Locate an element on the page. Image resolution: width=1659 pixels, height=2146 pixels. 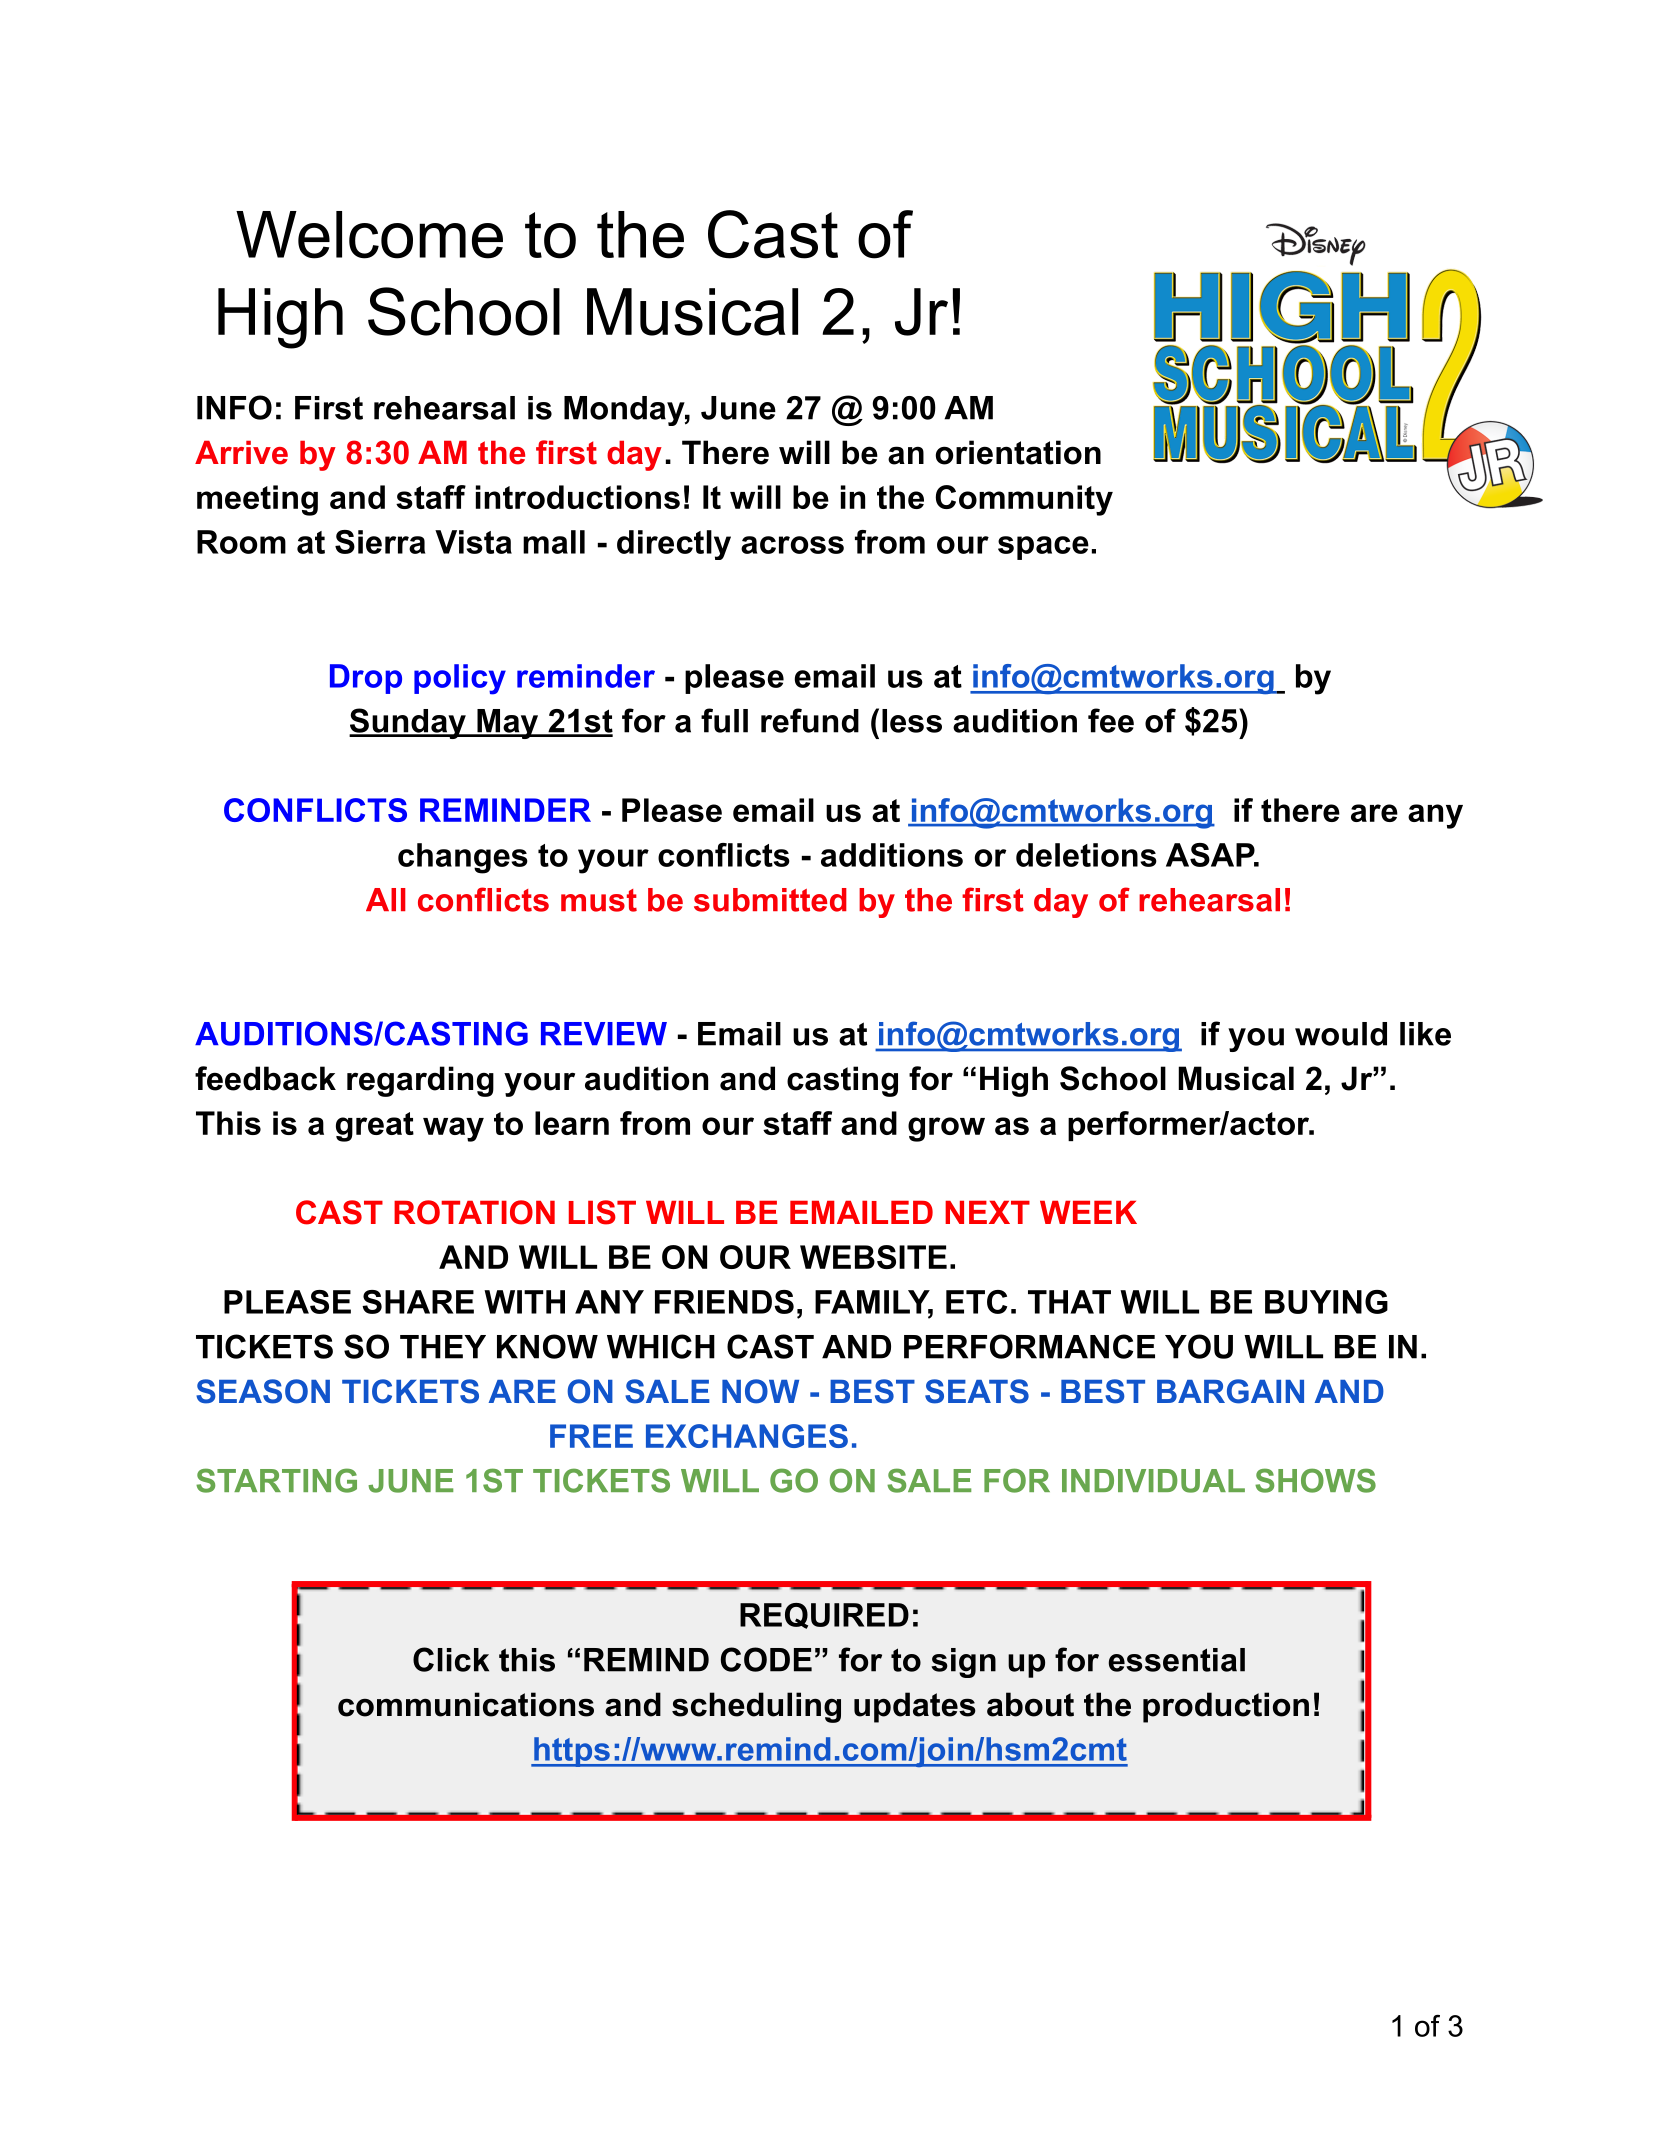
SHARE is located at coordinates (418, 1302).
